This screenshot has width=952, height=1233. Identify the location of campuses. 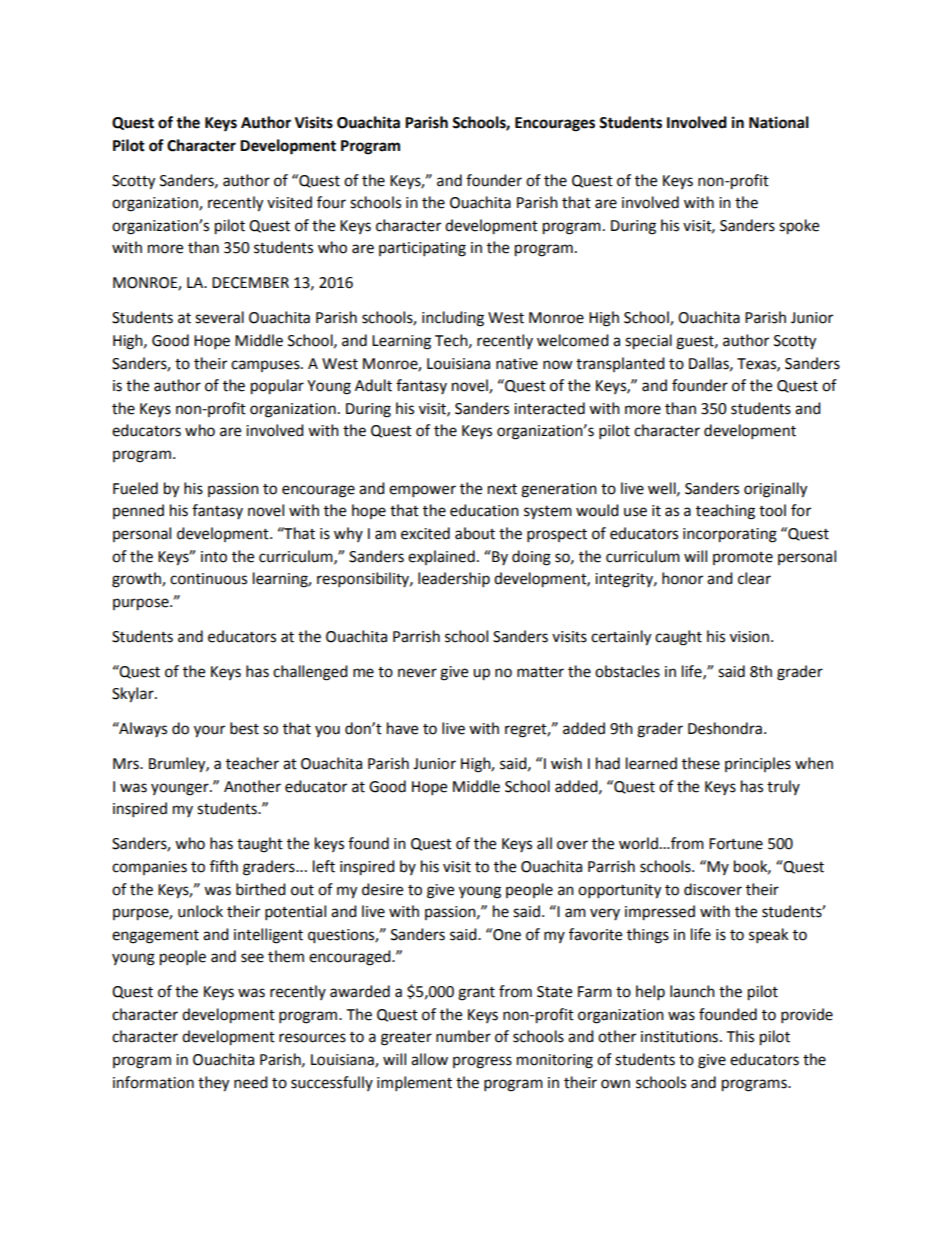
(266, 366).
